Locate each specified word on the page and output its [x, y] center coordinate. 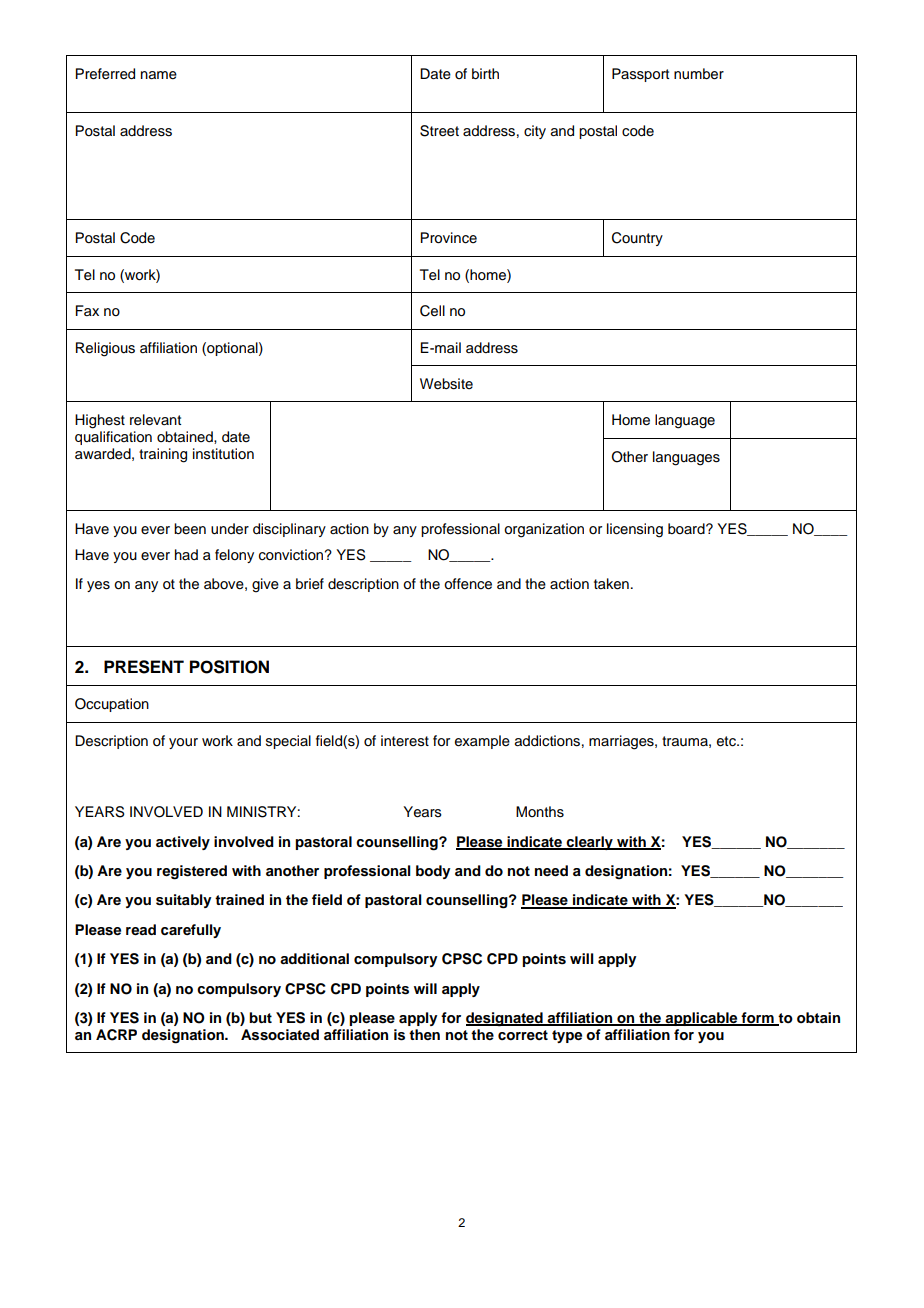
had [186, 554]
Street [439, 131]
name [159, 75]
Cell [432, 311]
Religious [105, 349]
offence [468, 584]
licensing [635, 530]
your [183, 743]
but [260, 1017]
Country [637, 239]
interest [405, 741]
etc [727, 741]
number [699, 74]
